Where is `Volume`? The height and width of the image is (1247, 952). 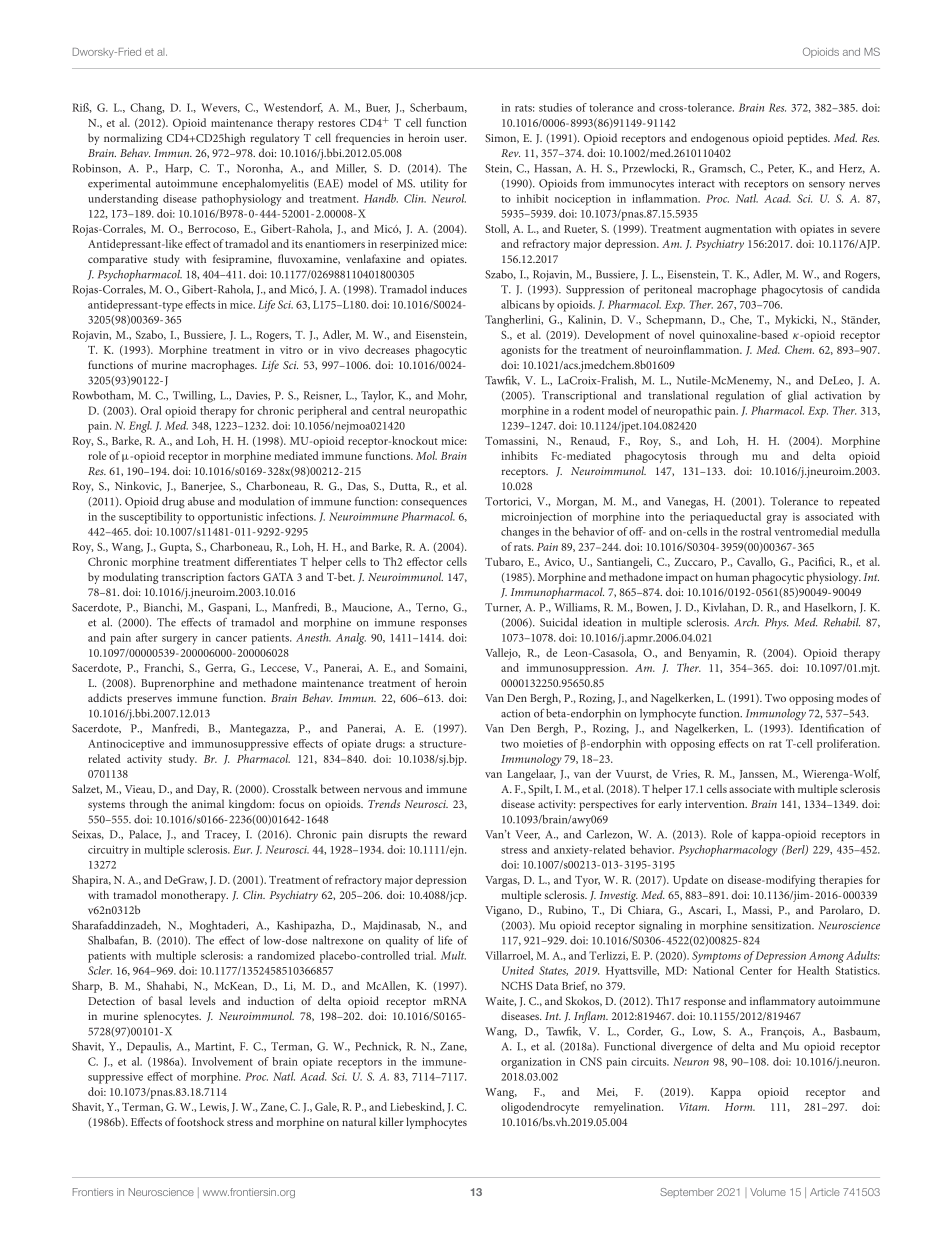 Volume is located at coordinates (768, 1192).
